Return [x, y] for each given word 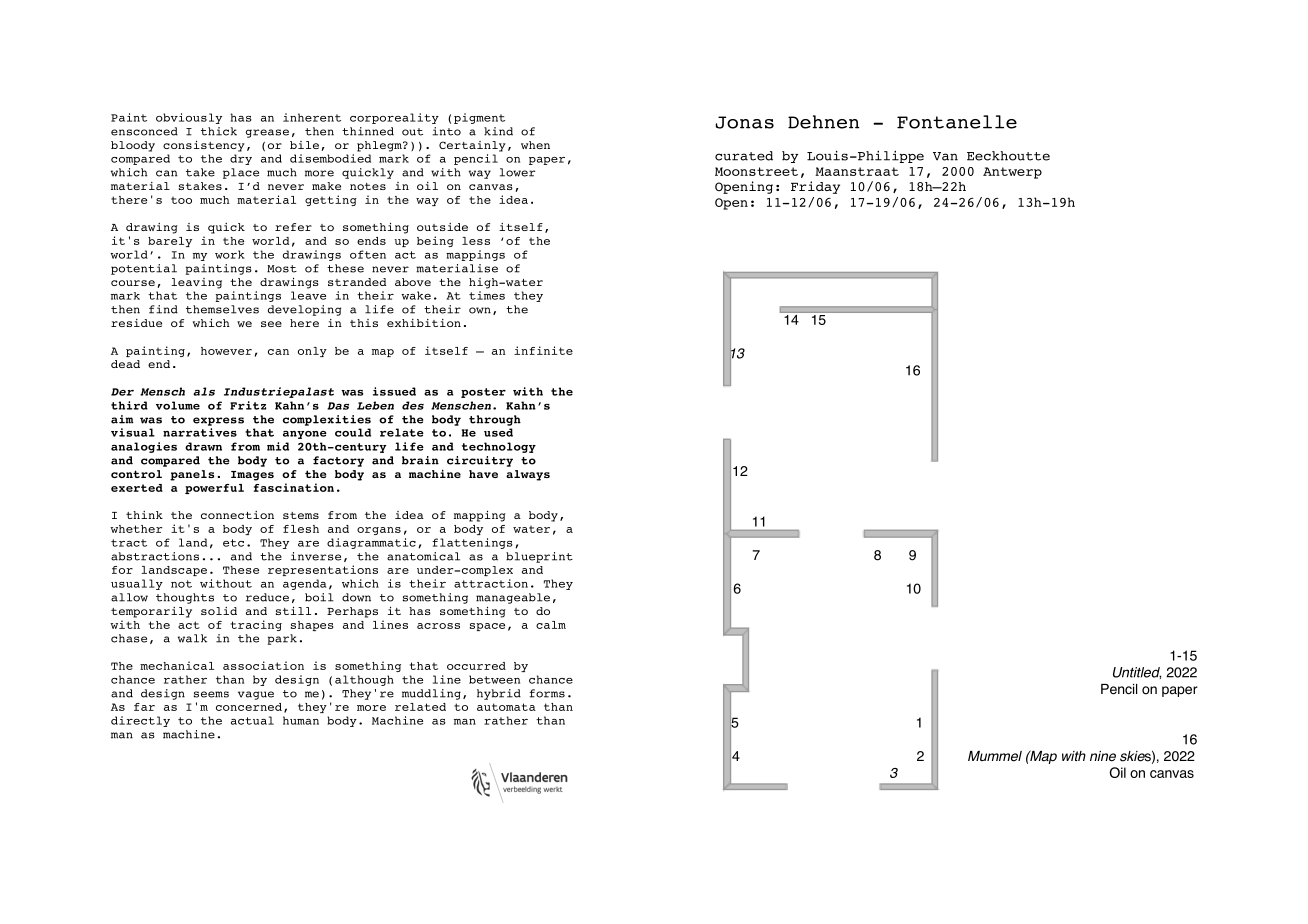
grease [267, 133]
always [528, 475]
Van [945, 156]
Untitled [1137, 673]
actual [252, 720]
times [487, 295]
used [498, 432]
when [535, 145]
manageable [513, 598]
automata [506, 707]
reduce [267, 597]
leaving [196, 283]
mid [278, 446]
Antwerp [1012, 173]
